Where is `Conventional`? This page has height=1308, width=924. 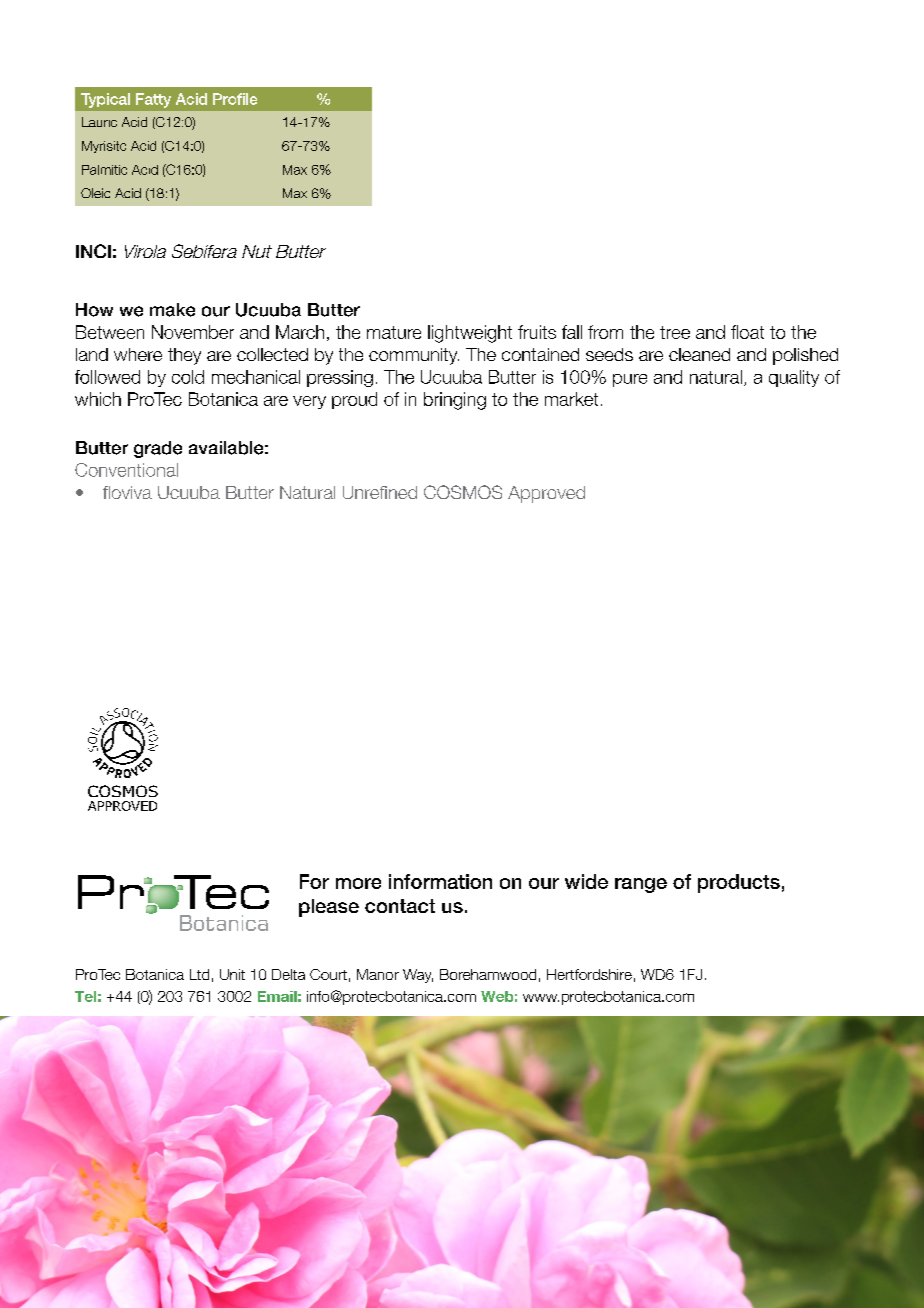
Conventional is located at coordinates (126, 470).
